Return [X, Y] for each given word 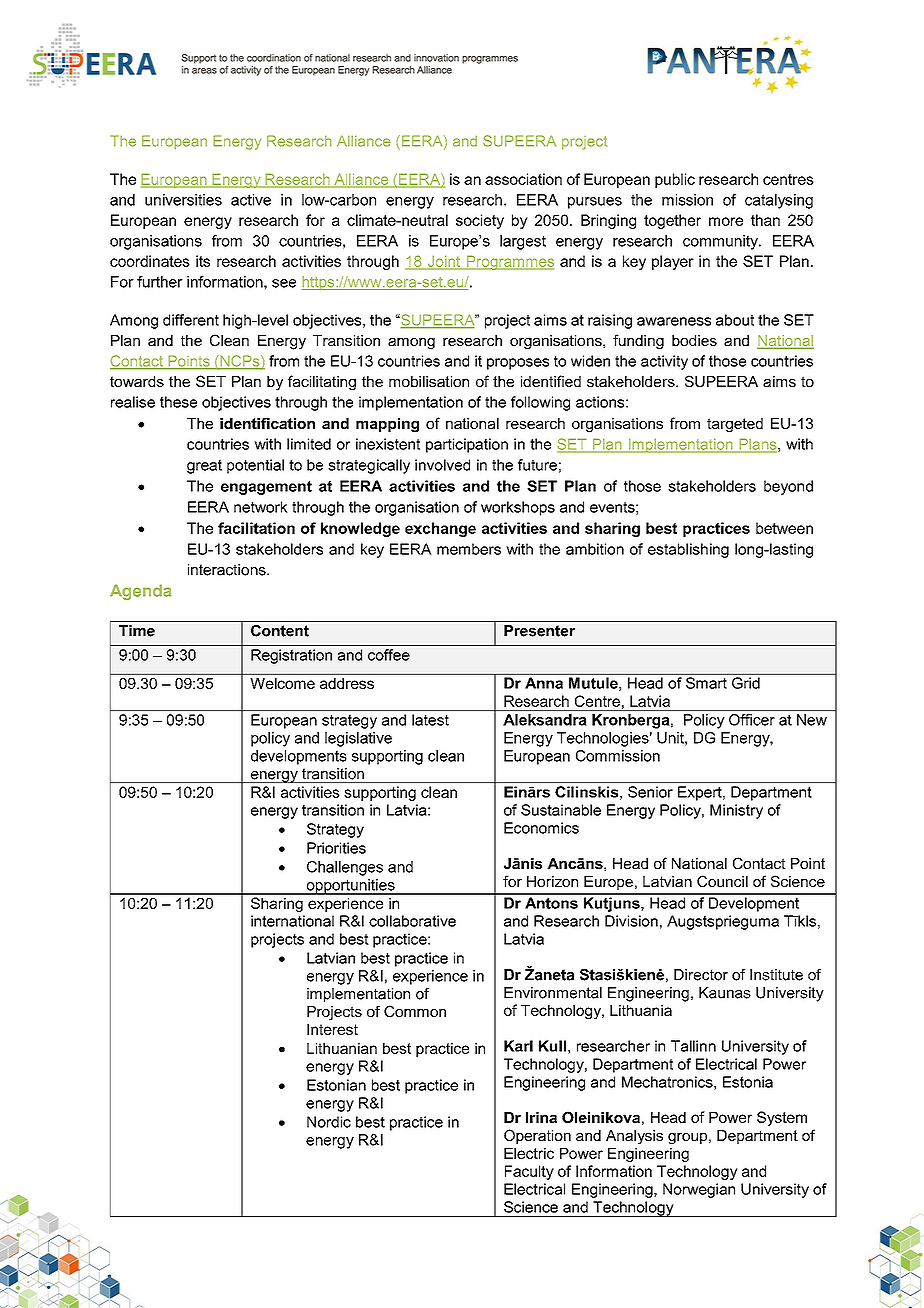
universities [183, 200]
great [204, 466]
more [726, 221]
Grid [746, 683]
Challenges [345, 868]
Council [722, 881]
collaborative [412, 921]
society [480, 221]
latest [430, 720]
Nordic [329, 1122]
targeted [735, 425]
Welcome [283, 683]
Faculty [529, 1172]
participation [467, 445]
